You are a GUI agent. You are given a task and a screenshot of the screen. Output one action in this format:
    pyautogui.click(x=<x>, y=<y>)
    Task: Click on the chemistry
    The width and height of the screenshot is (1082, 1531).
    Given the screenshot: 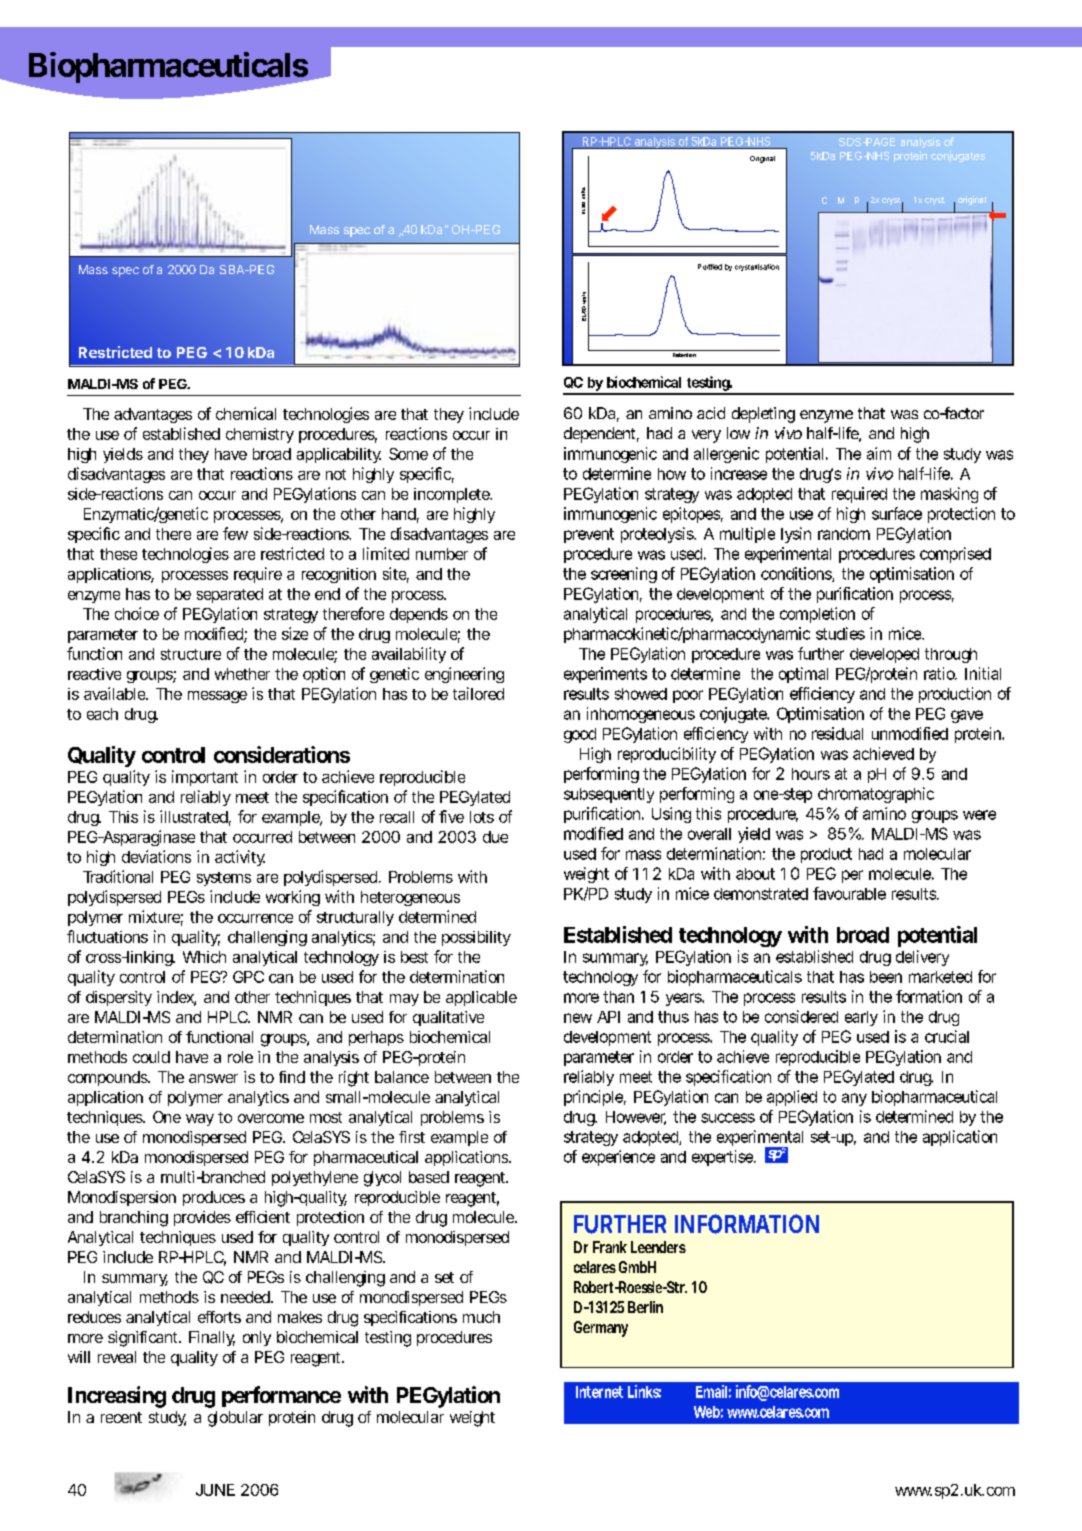 What is the action you would take?
    pyautogui.click(x=260, y=435)
